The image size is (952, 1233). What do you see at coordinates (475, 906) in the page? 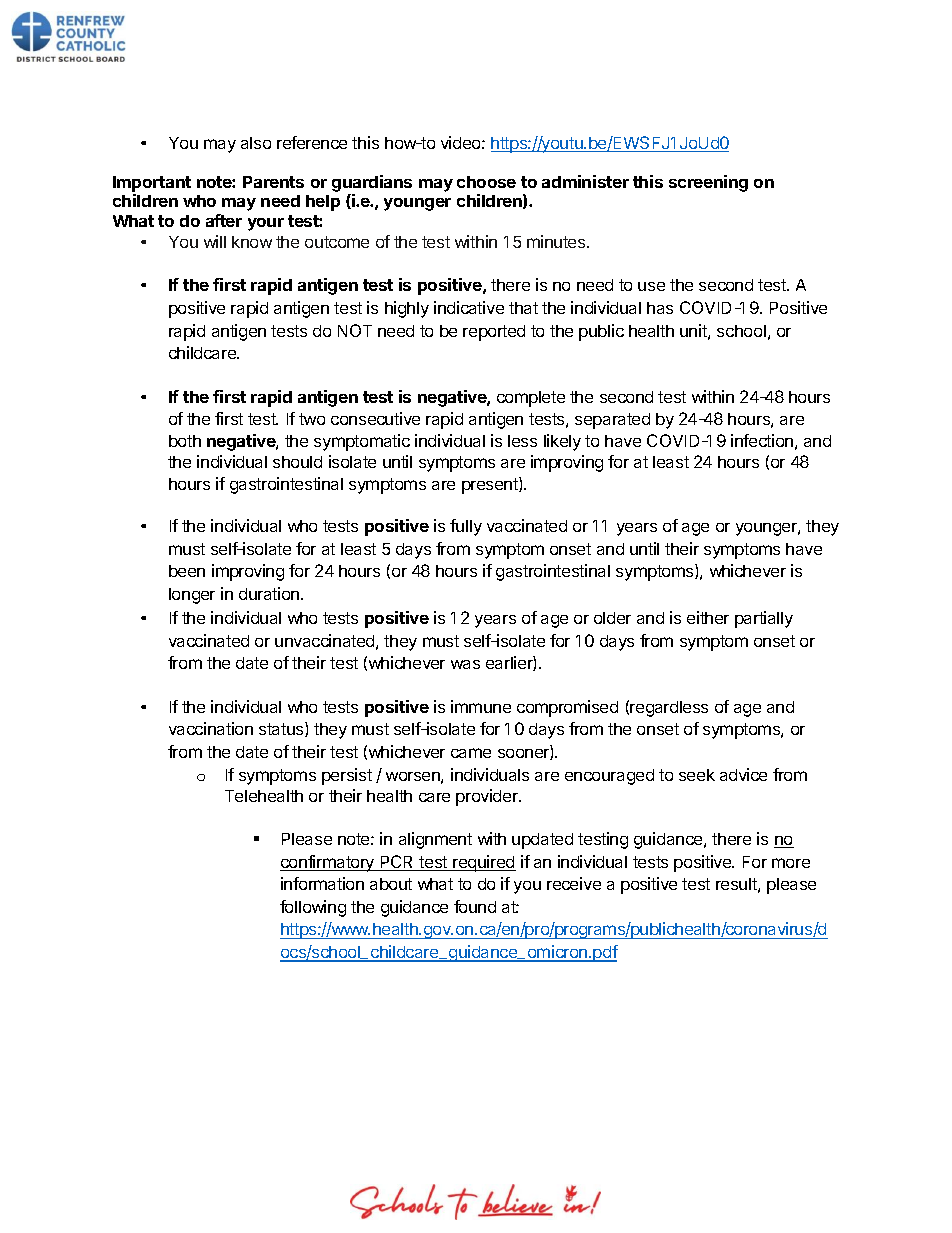
I see `found` at bounding box center [475, 906].
